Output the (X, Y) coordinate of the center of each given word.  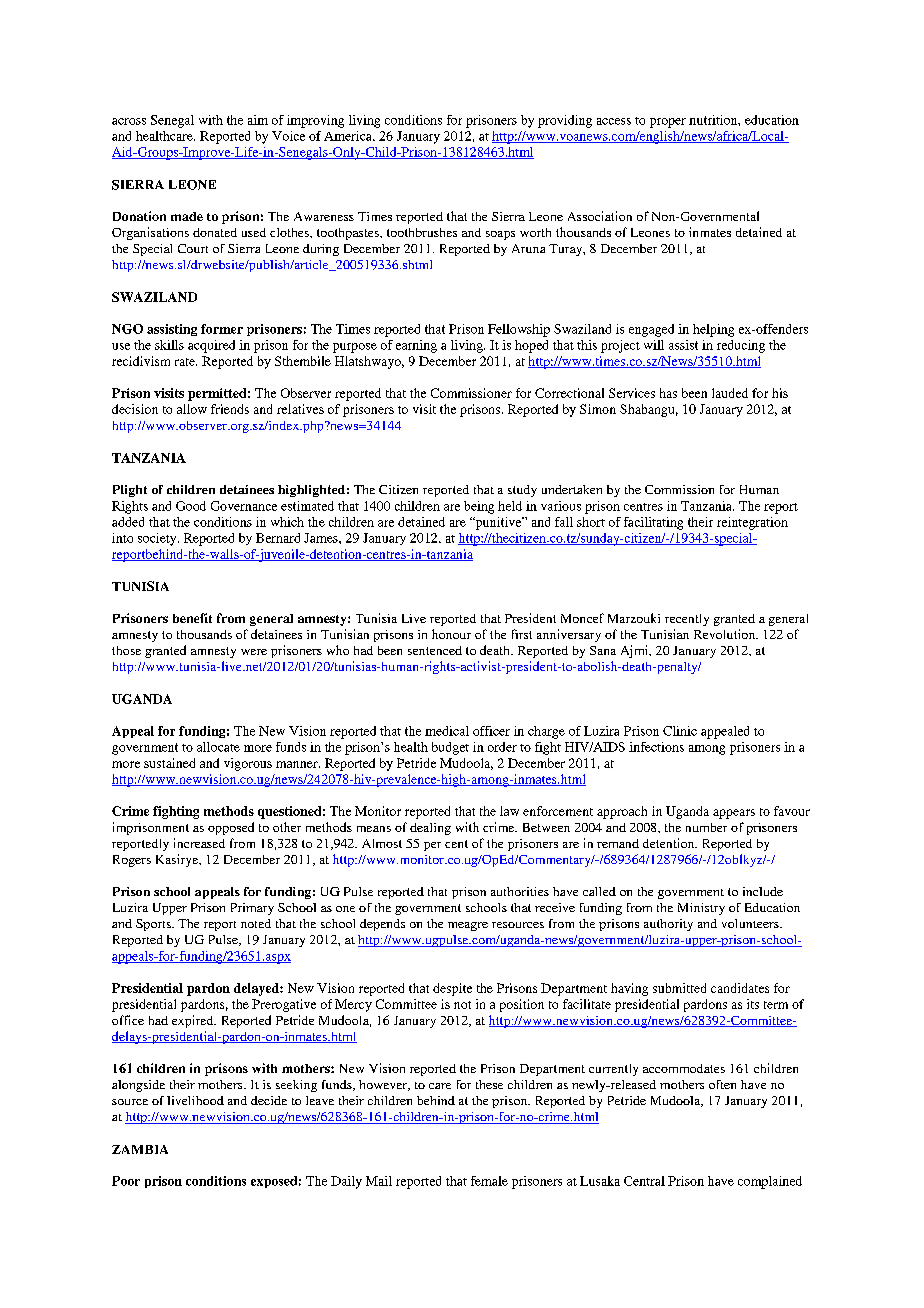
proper (668, 123)
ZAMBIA (140, 1149)
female (489, 1181)
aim (258, 120)
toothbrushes (422, 232)
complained (770, 1182)
